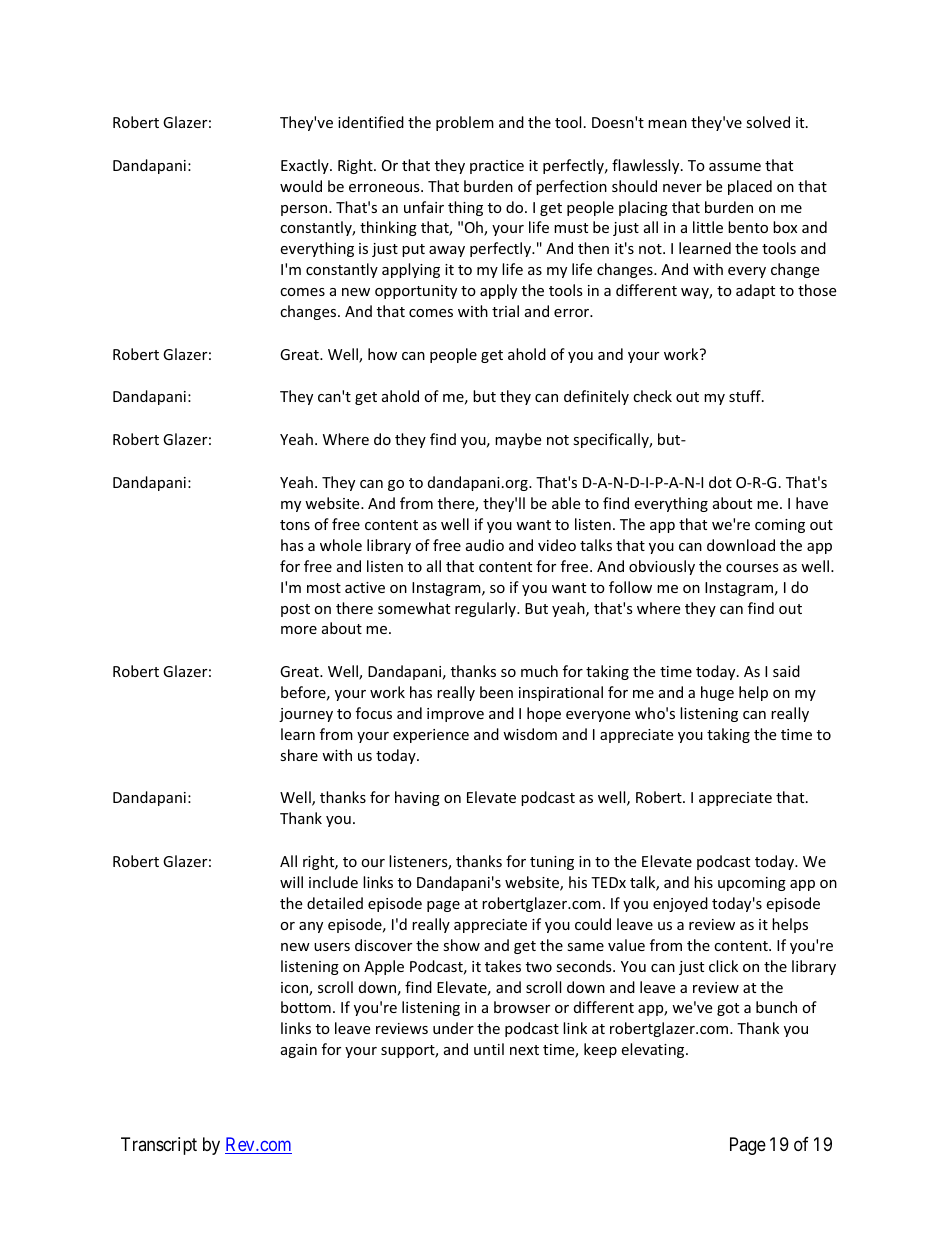  What do you see at coordinates (735, 167) in the page?
I see `assume` at bounding box center [735, 167].
